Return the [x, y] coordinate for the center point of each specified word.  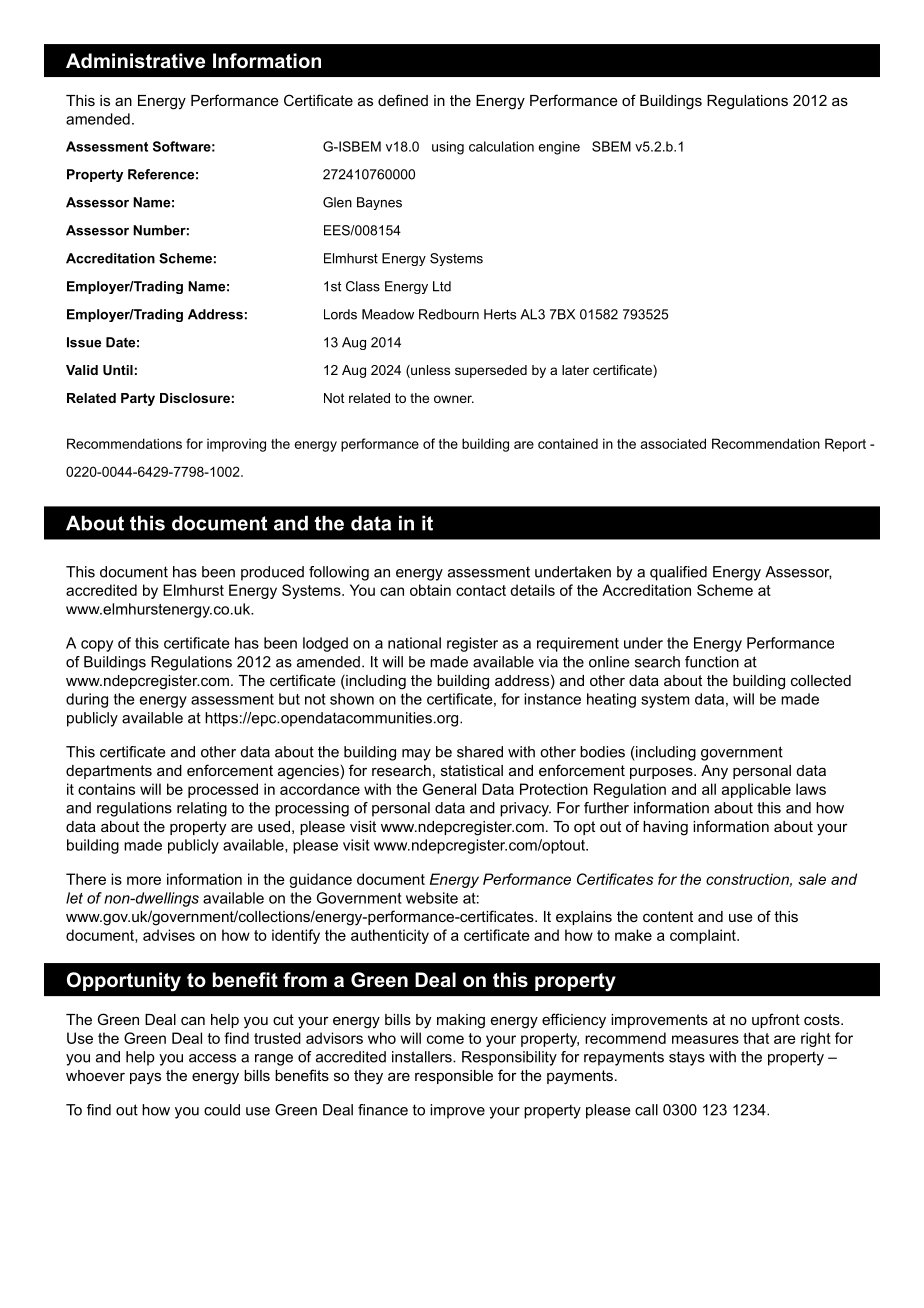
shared [480, 752]
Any [714, 772]
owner [454, 399]
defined [403, 100]
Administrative [135, 61]
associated [673, 443]
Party [138, 399]
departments [109, 772]
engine [559, 148]
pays [145, 1078]
